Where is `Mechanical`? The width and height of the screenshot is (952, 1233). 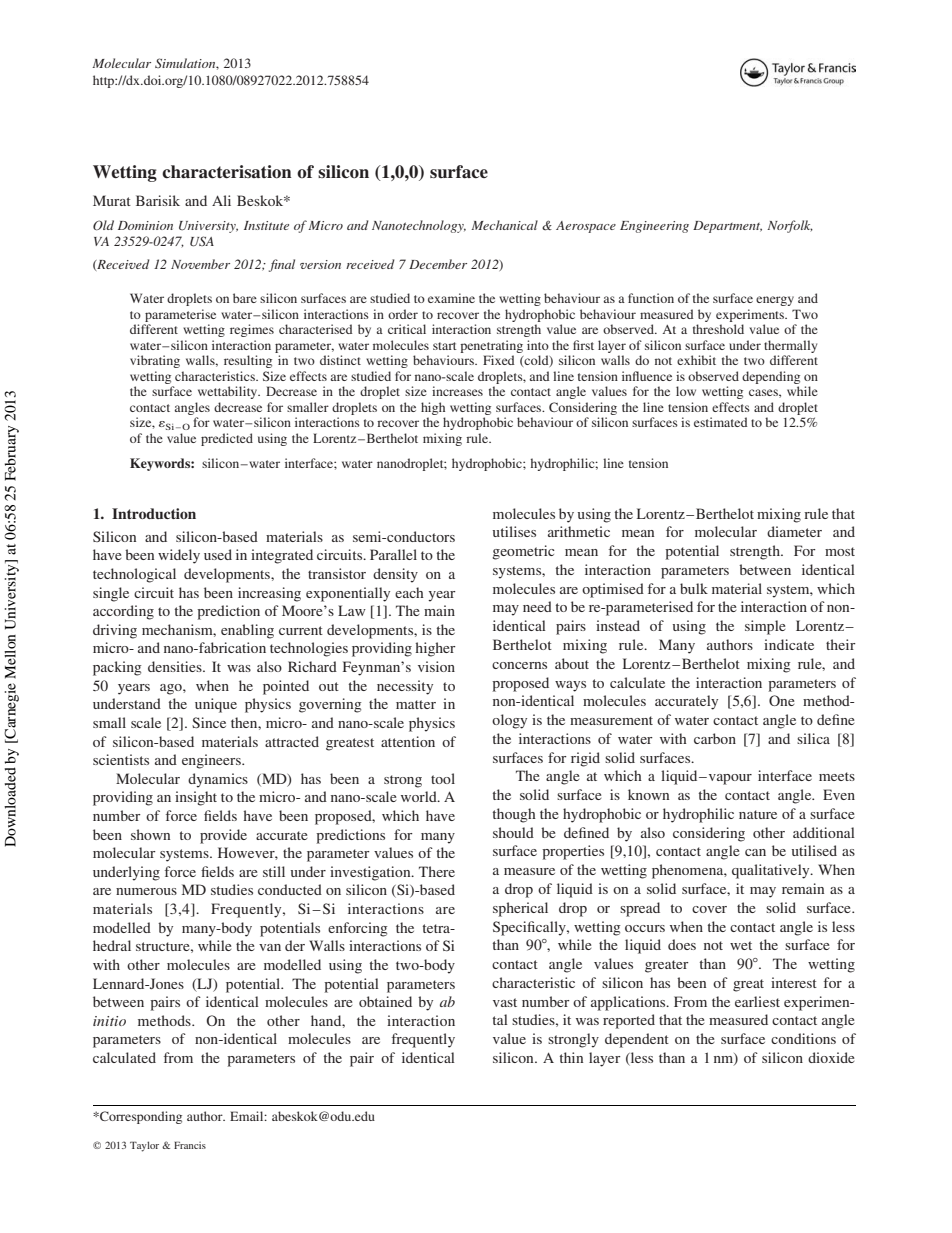
Mechanical is located at coordinates (504, 225).
